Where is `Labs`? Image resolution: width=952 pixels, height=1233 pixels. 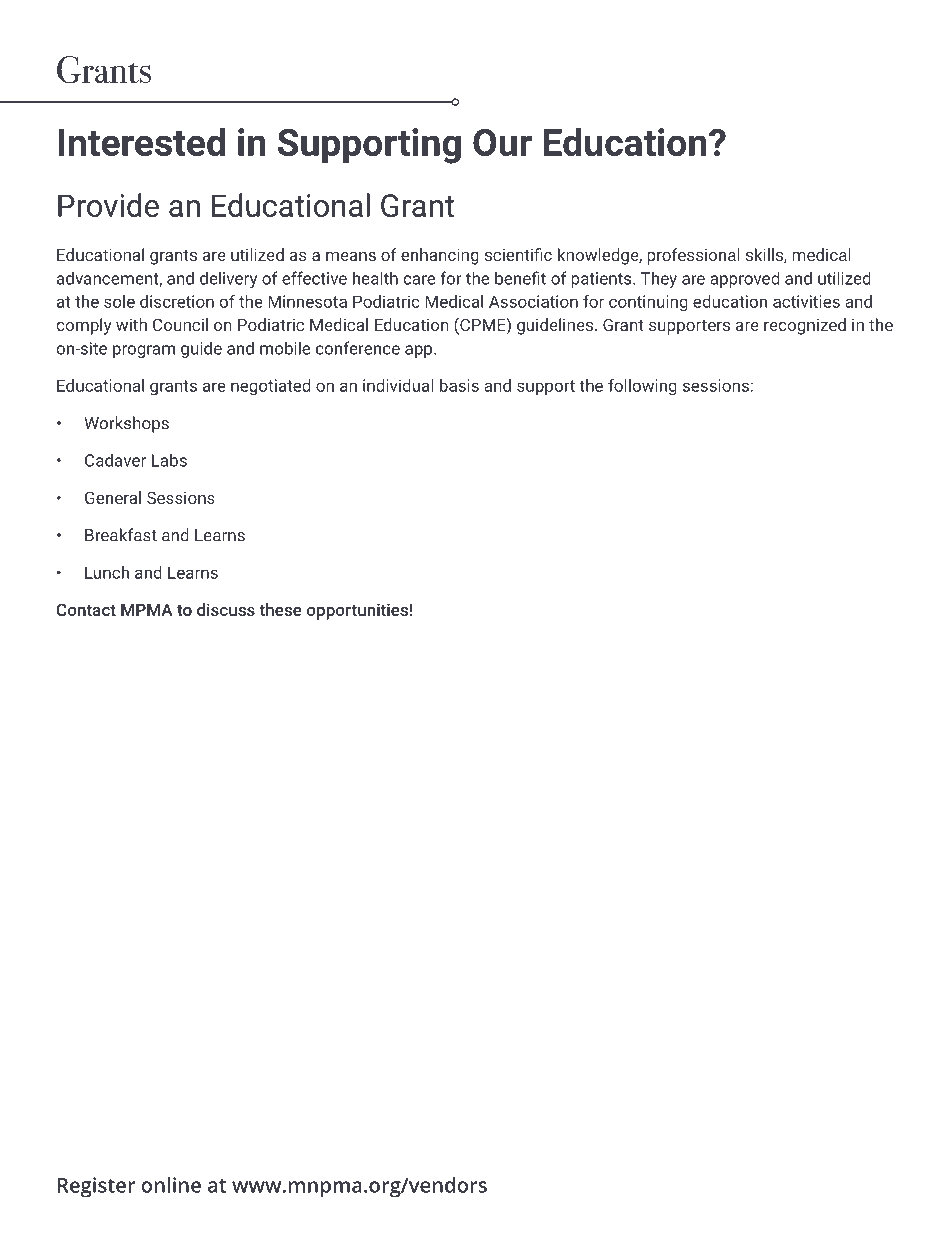 Labs is located at coordinates (169, 460).
